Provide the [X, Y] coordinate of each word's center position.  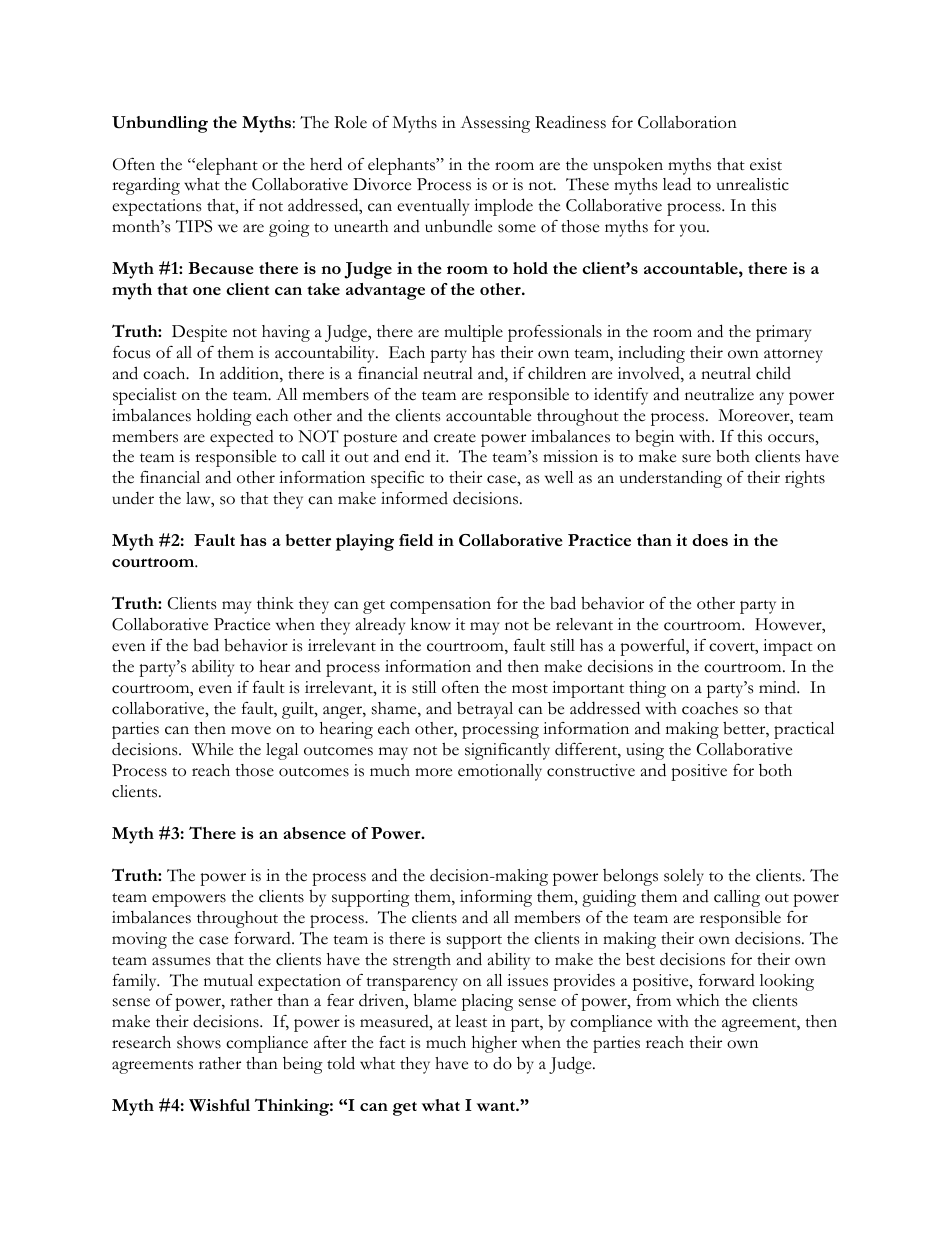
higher [494, 1044]
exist [766, 164]
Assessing [495, 124]
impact [788, 647]
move [251, 730]
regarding [146, 186]
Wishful [219, 1105]
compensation [440, 605]
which [697, 1000]
